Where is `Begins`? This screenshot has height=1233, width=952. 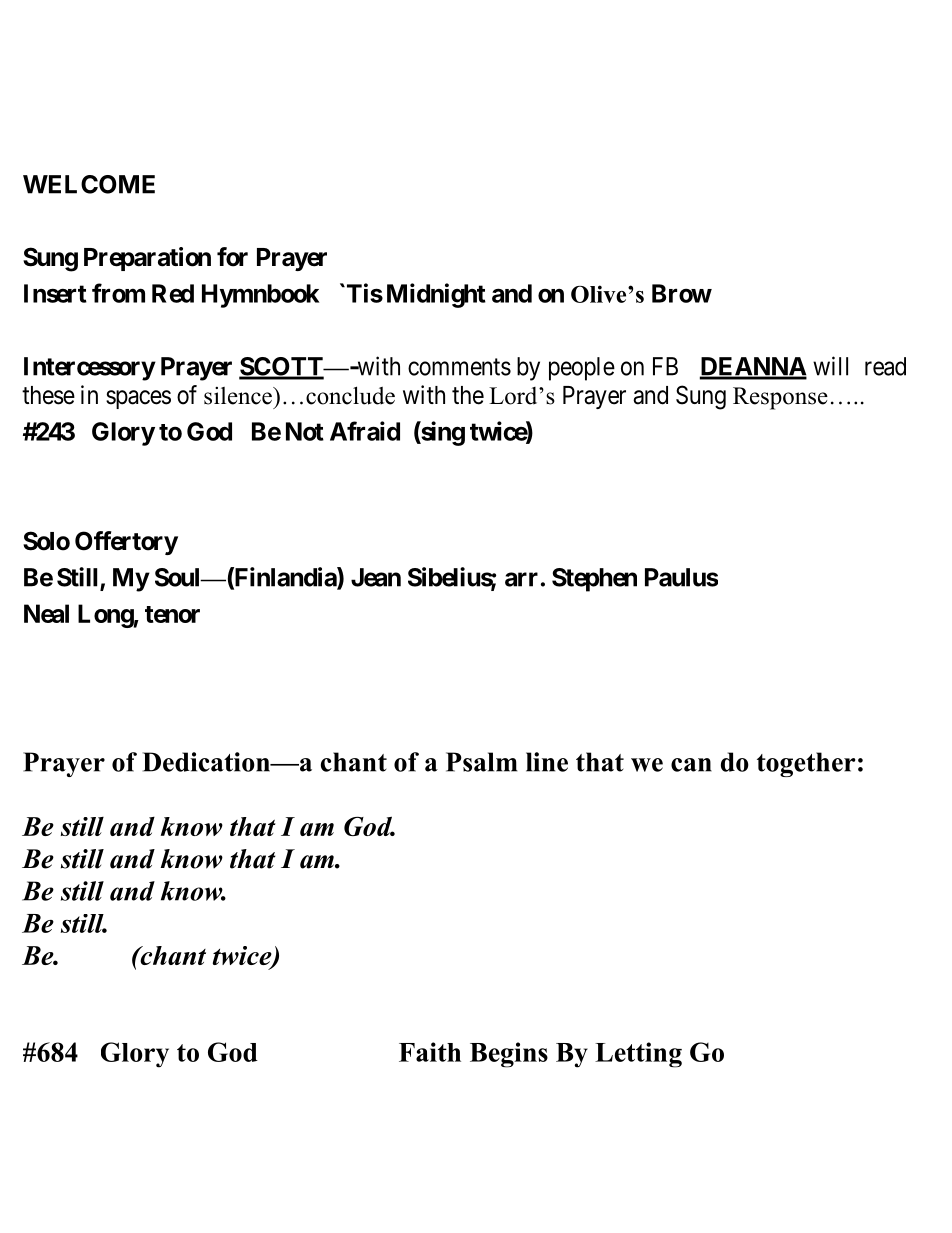 Begins is located at coordinates (509, 1055).
